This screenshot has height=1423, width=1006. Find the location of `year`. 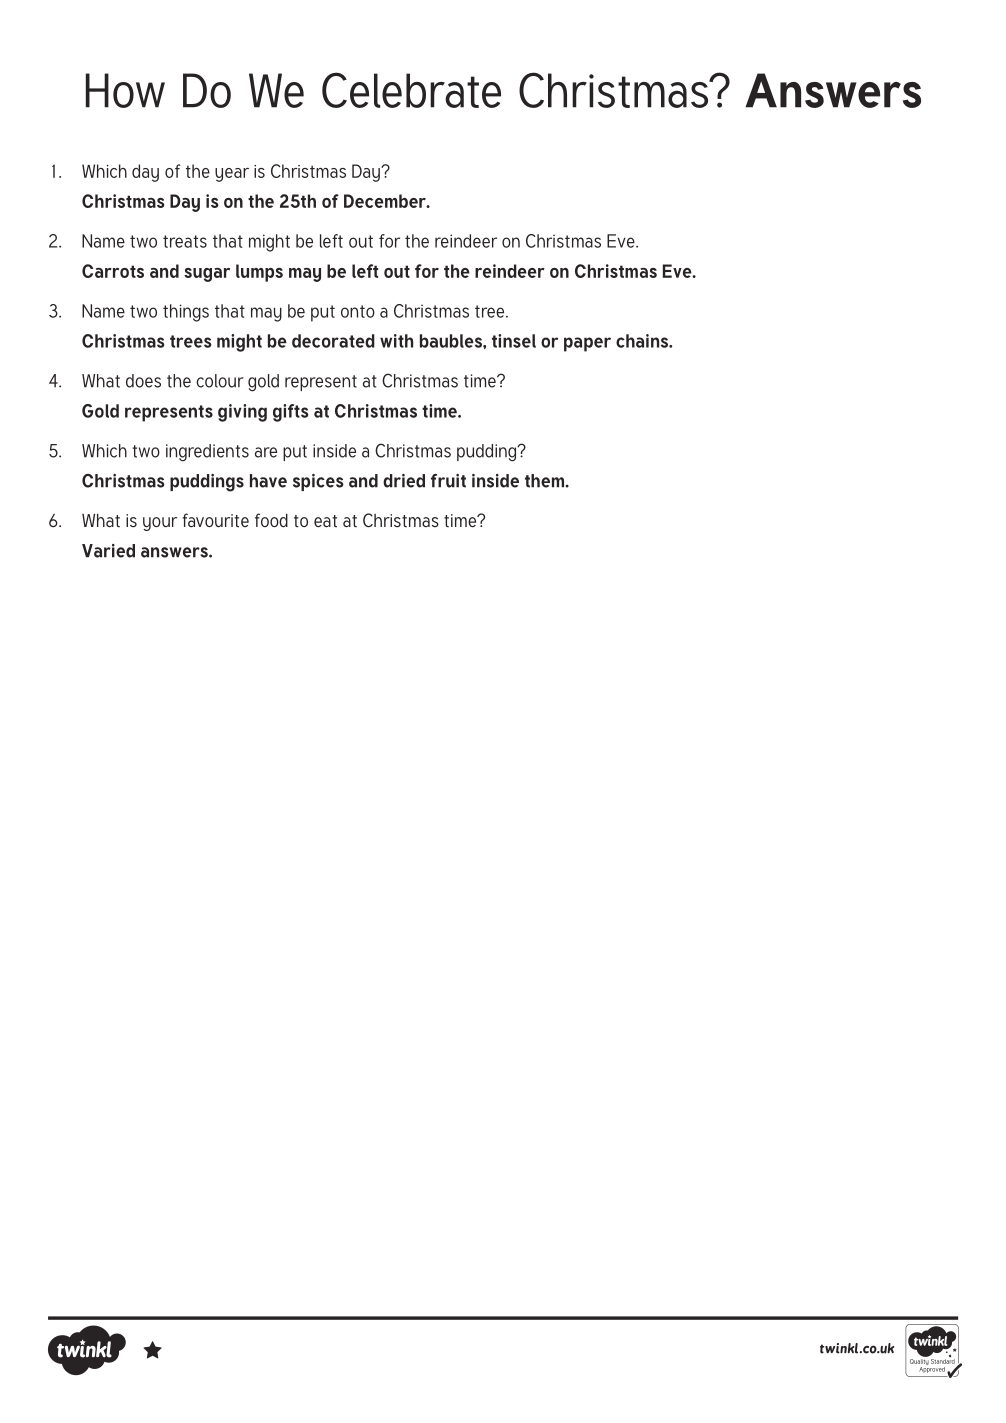

year is located at coordinates (232, 175).
